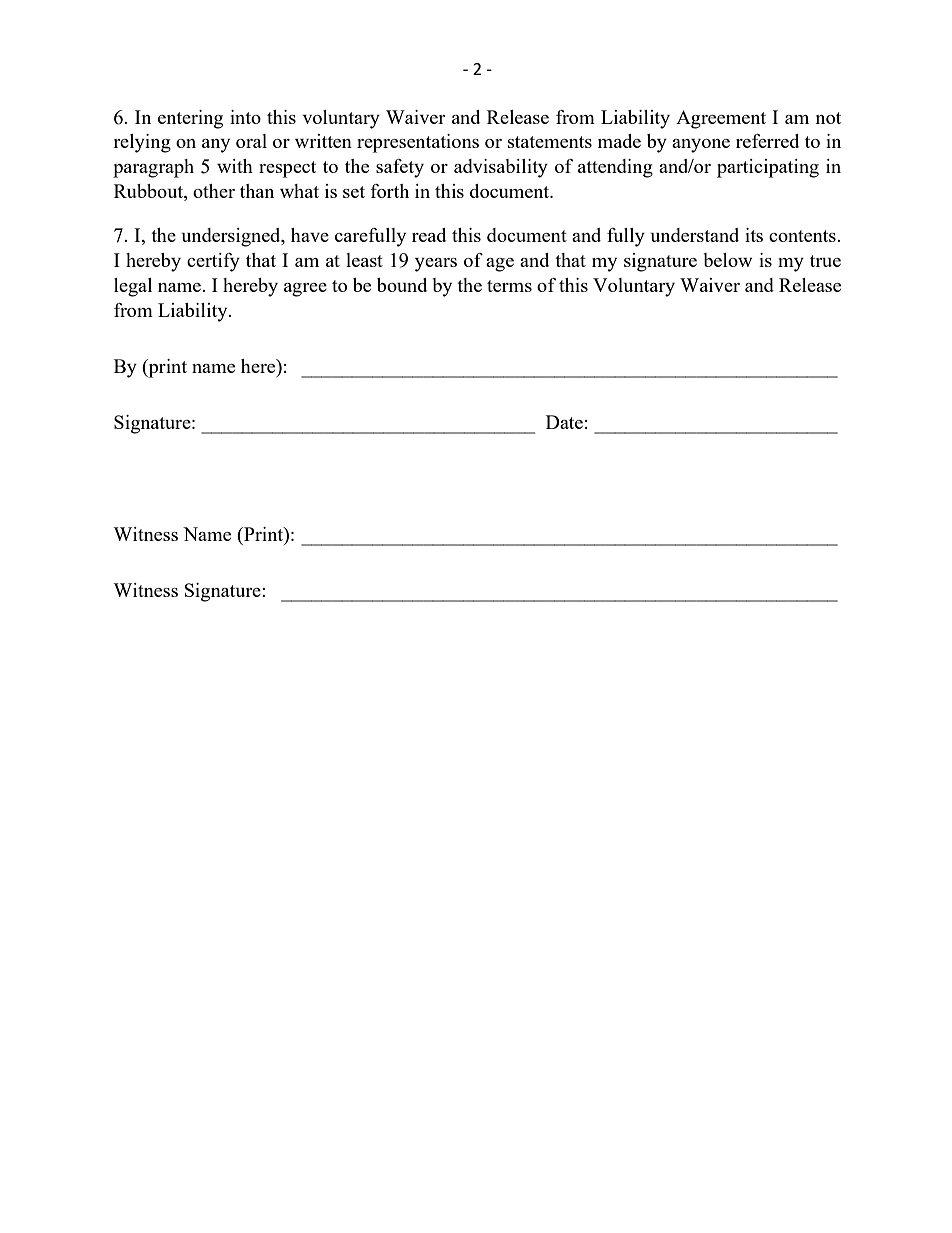 This screenshot has height=1233, width=952. I want to click on entering, so click(190, 119).
